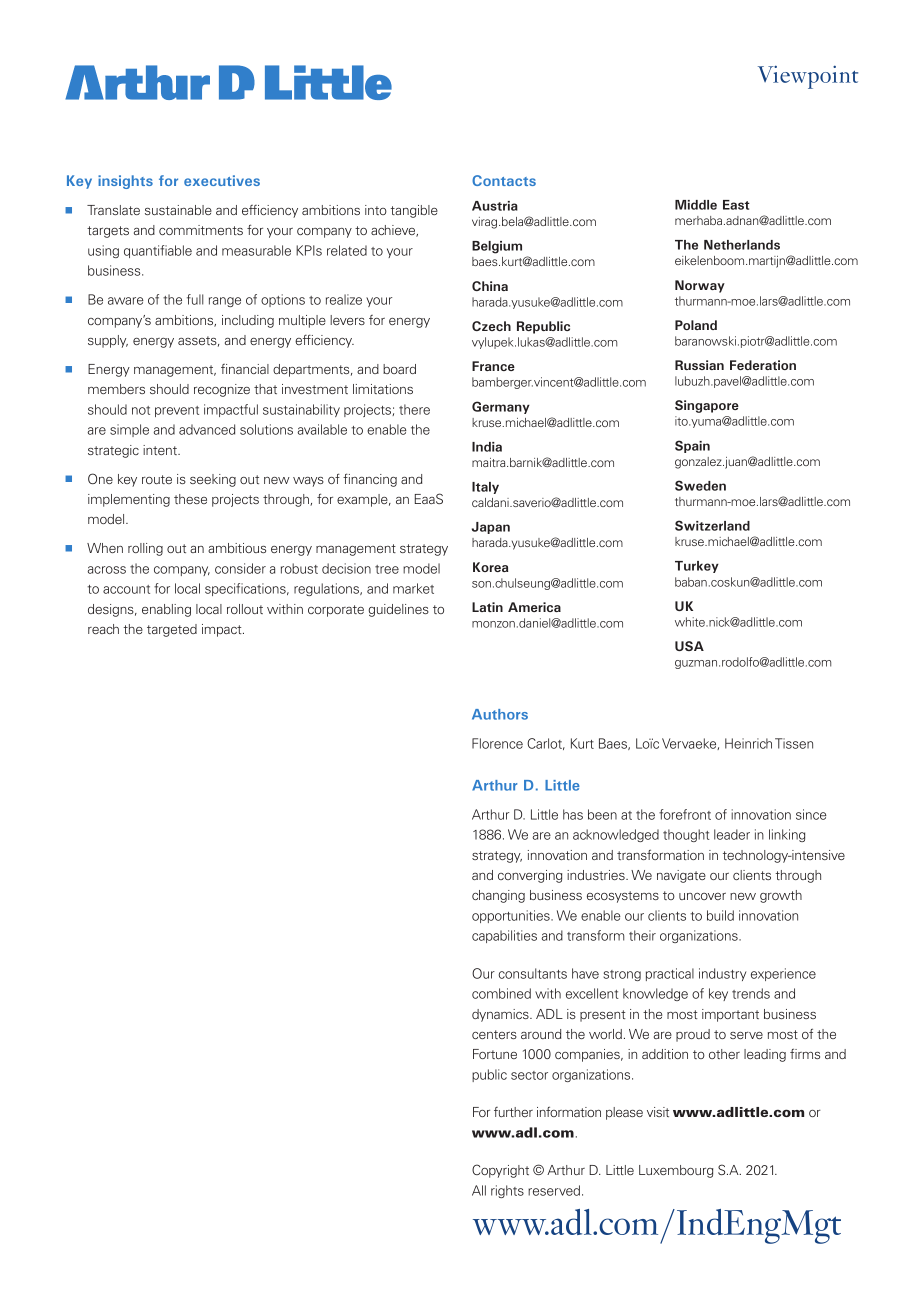 The height and width of the image is (1308, 924). Describe the element at coordinates (479, 1190) in the image. I see `All` at that location.
